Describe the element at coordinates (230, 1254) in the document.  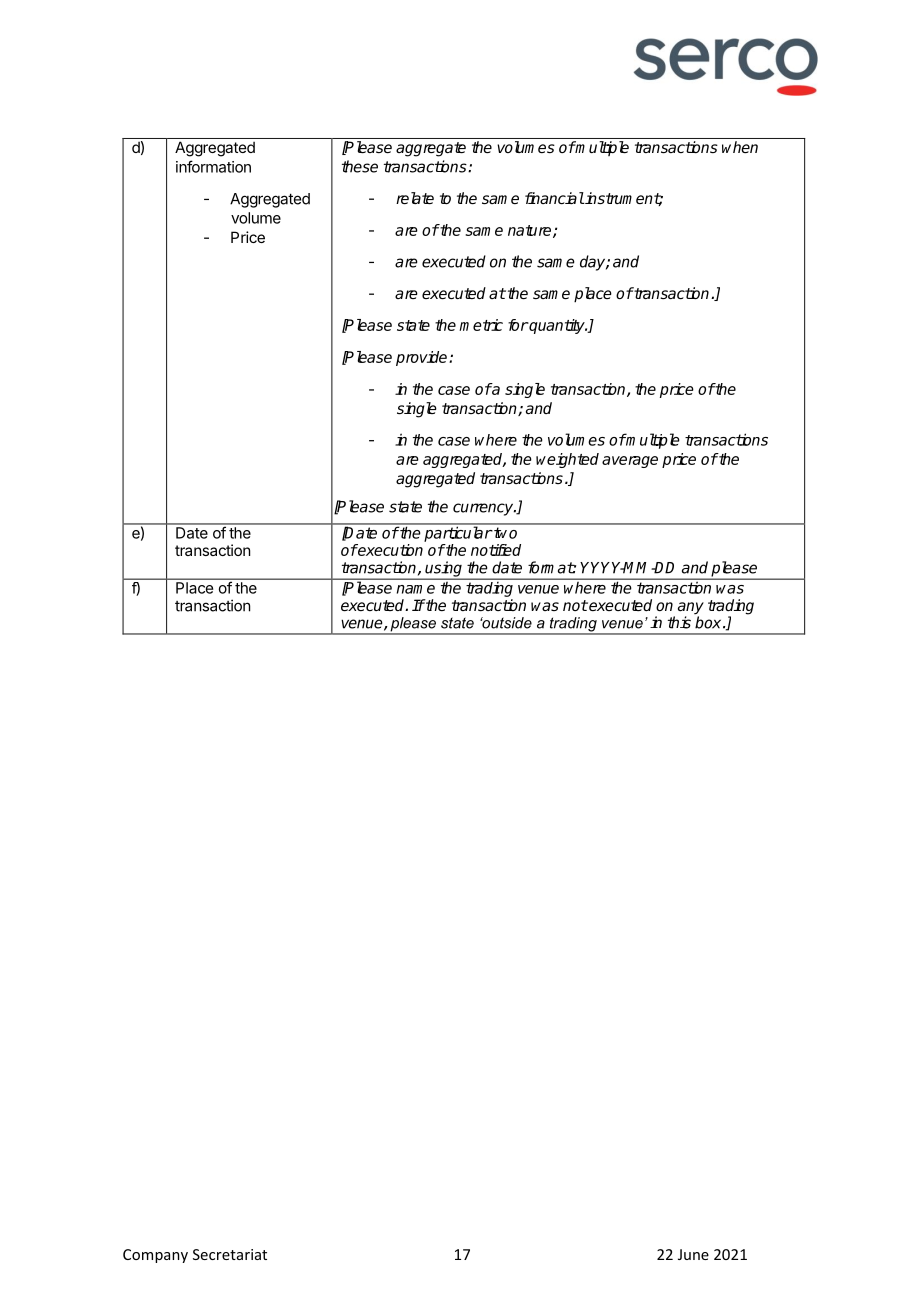
I see `Secretariat` at that location.
